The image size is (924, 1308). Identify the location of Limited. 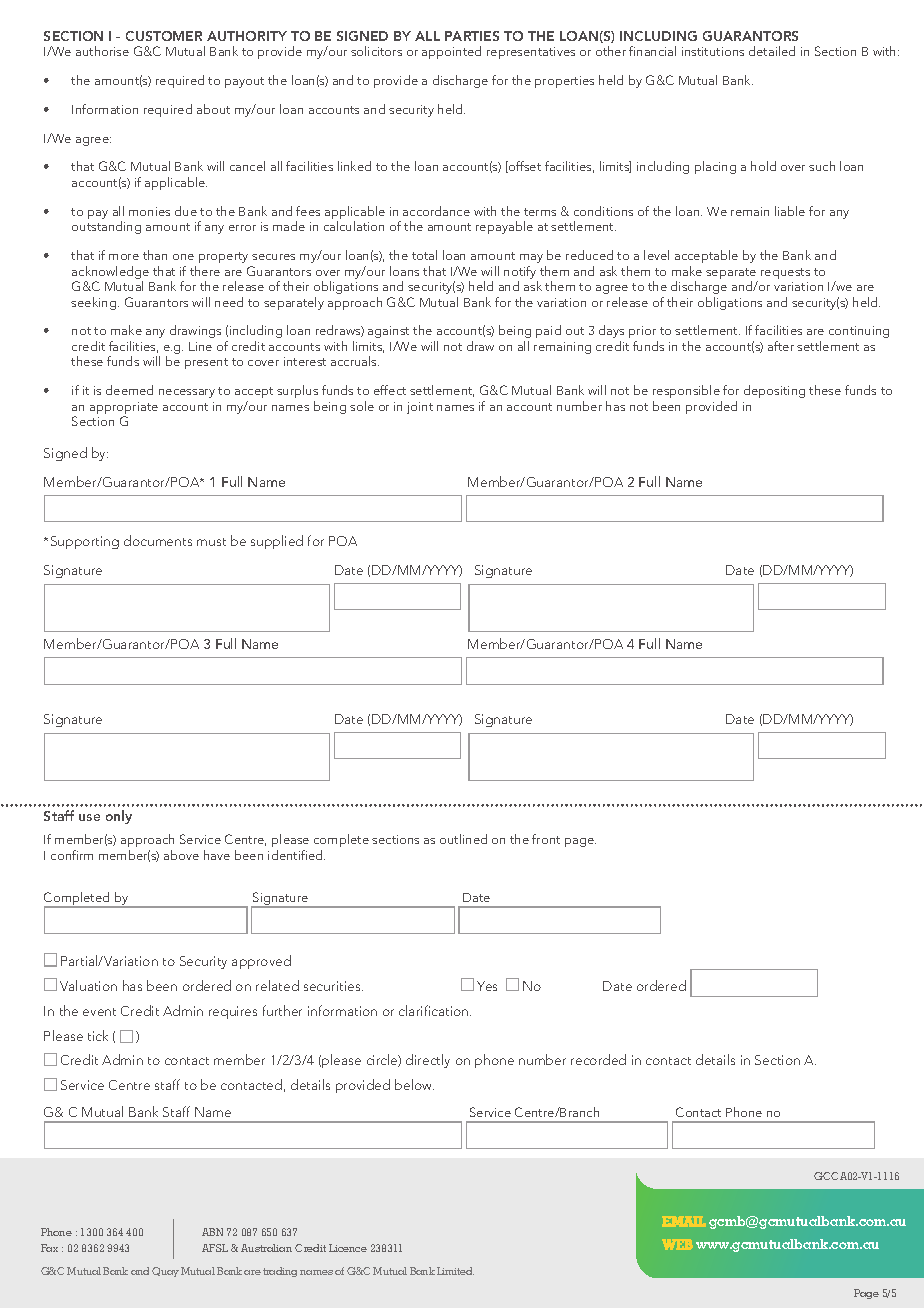
(455, 1271).
